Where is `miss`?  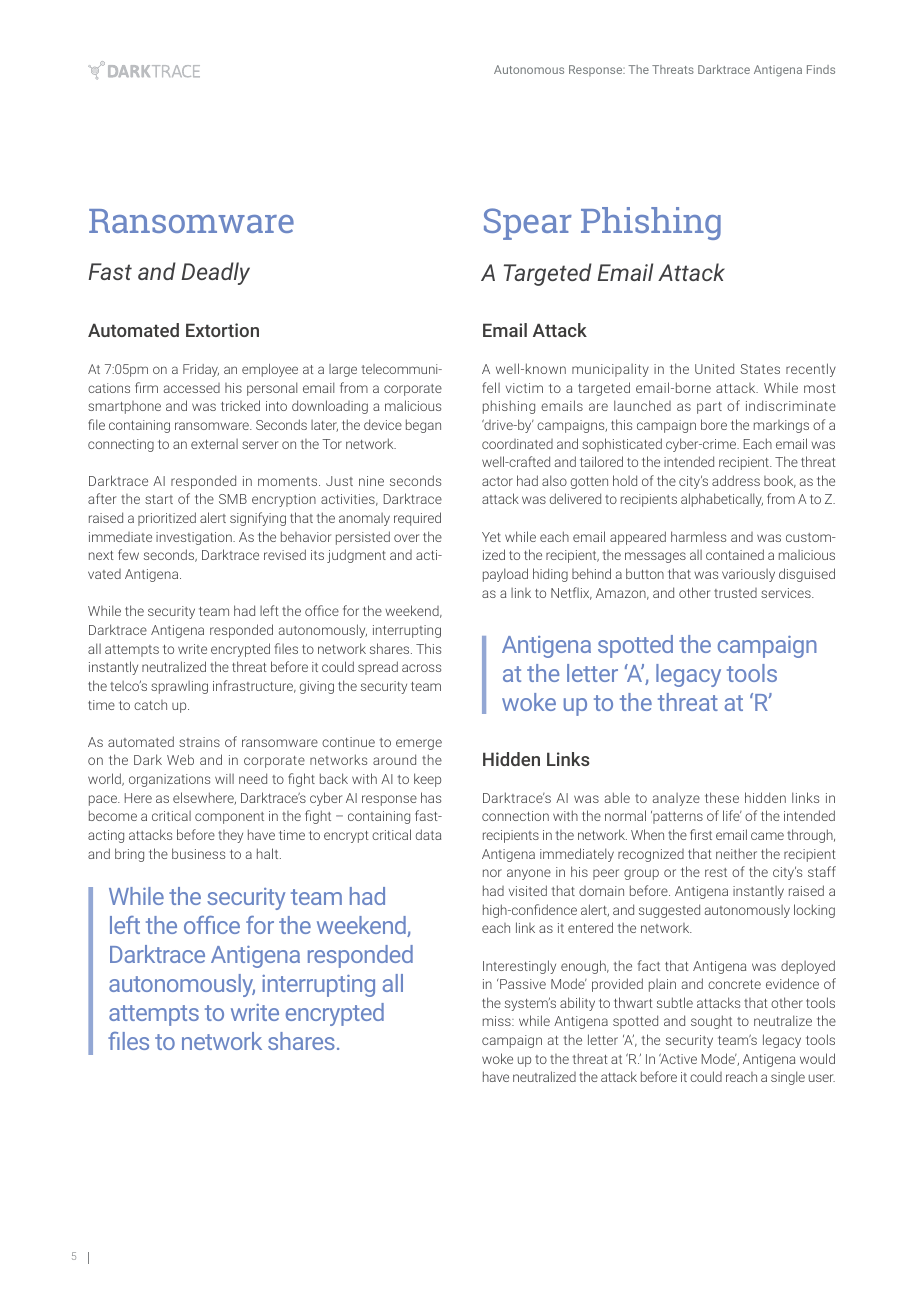 miss is located at coordinates (498, 1021).
